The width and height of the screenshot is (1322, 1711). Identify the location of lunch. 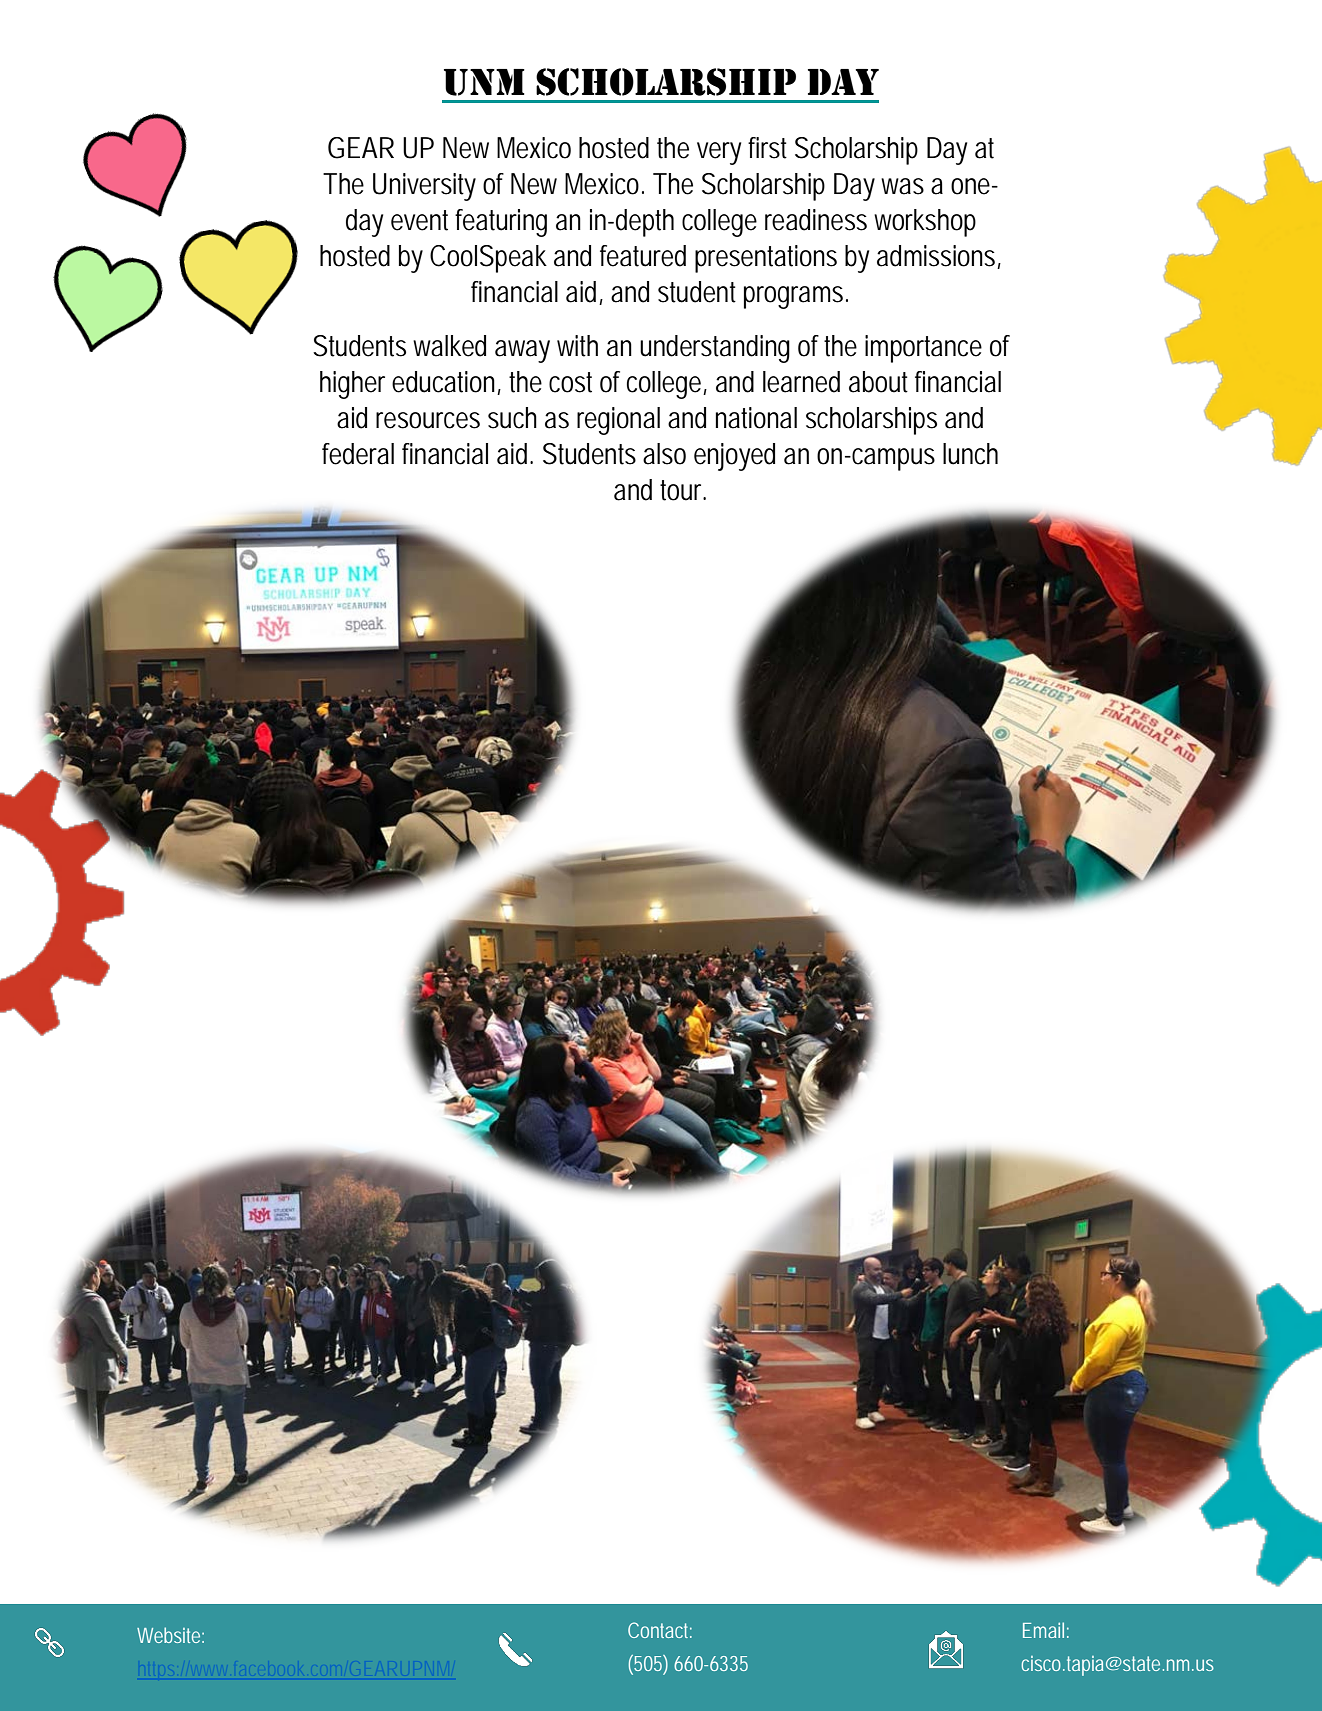
(970, 454).
